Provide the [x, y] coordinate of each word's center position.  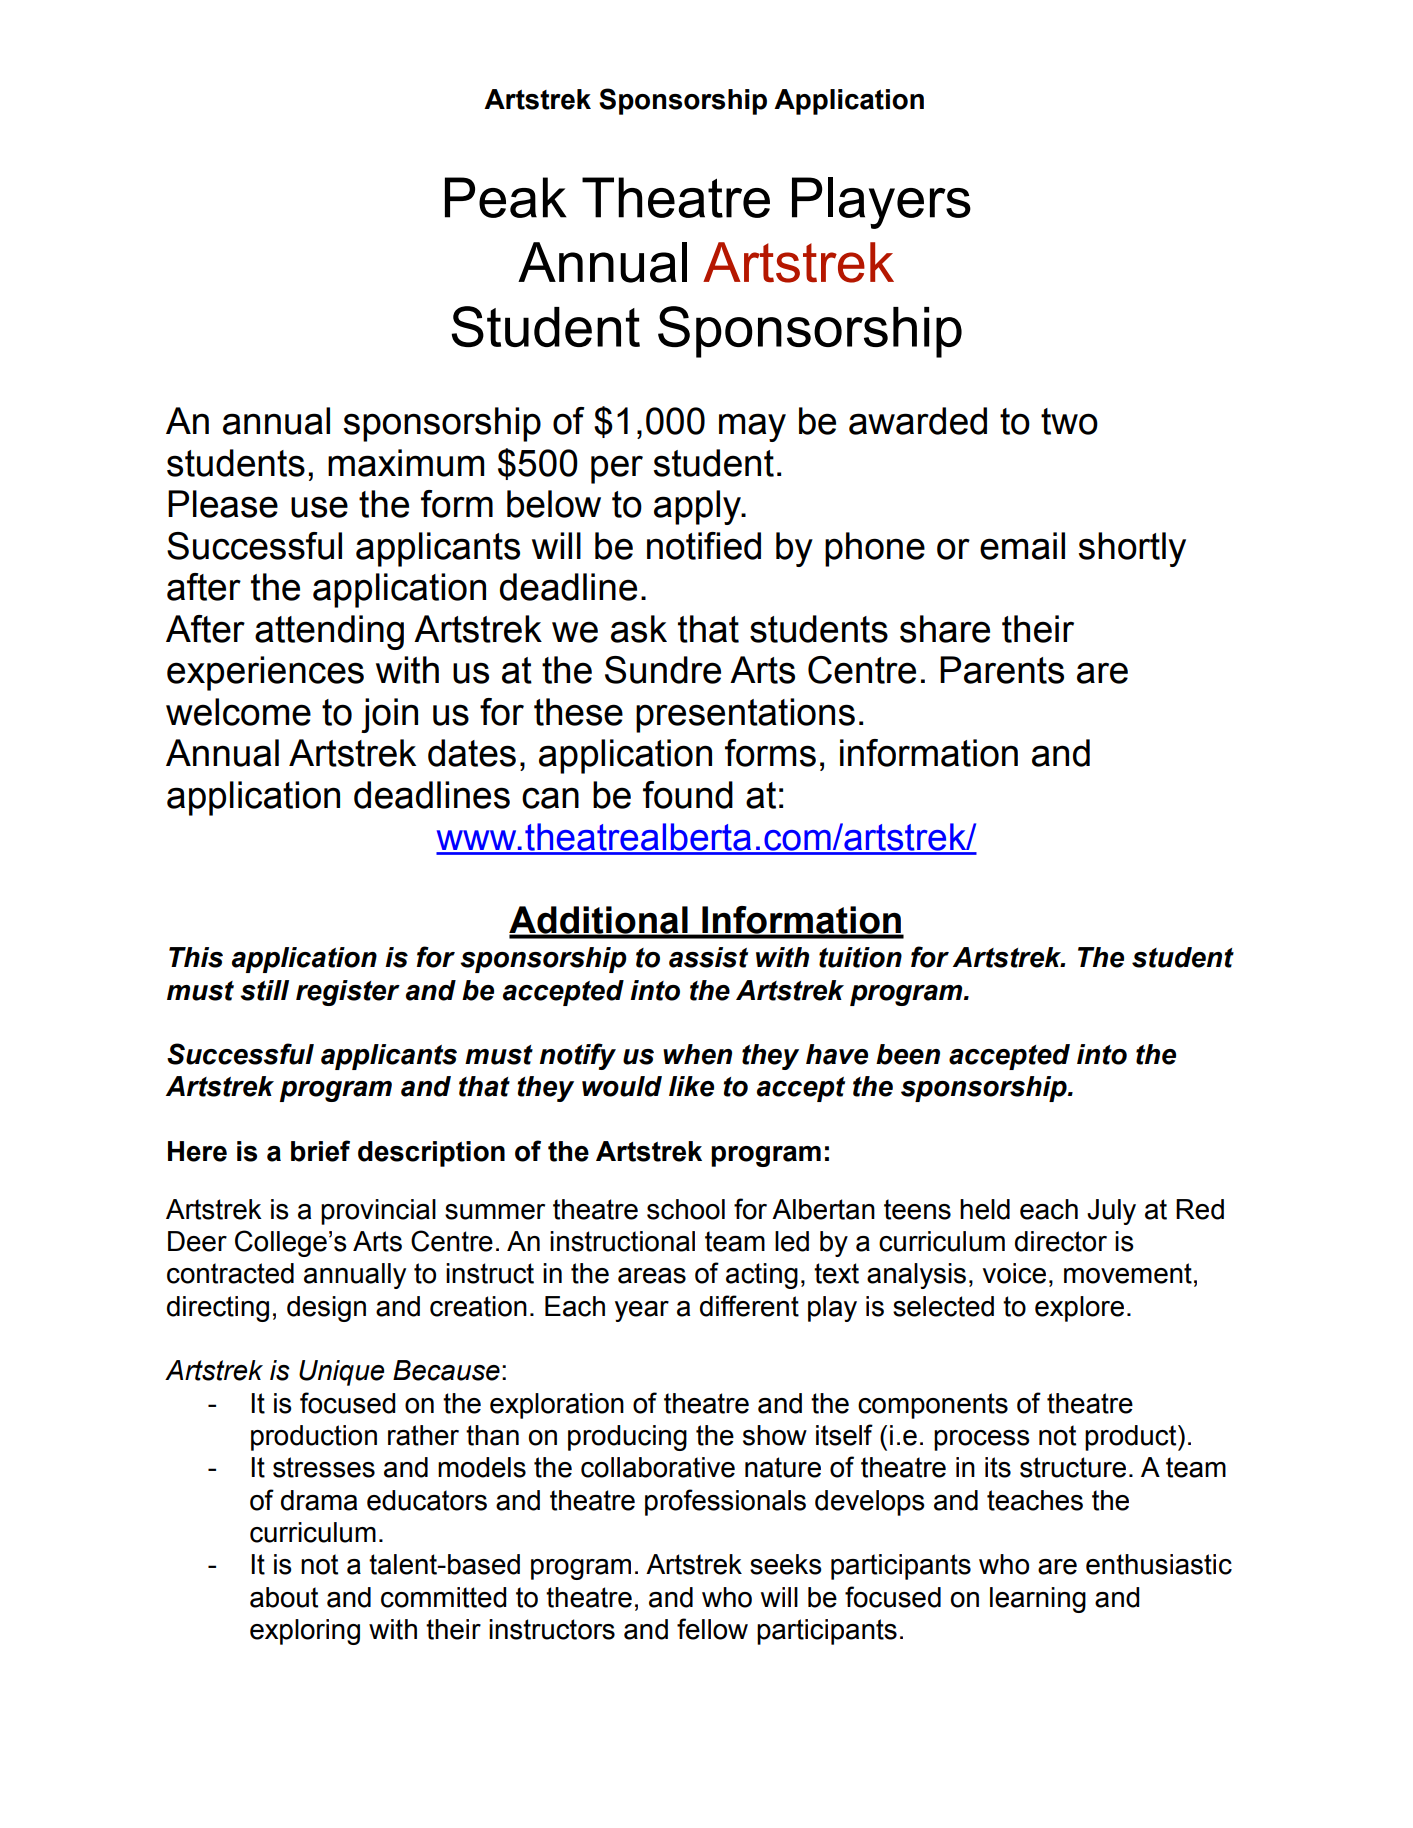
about [284, 1597]
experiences [265, 673]
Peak [506, 197]
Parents [1002, 670]
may [752, 427]
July [1111, 1212]
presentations [745, 715]
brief [320, 1151]
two [1069, 421]
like [691, 1086]
